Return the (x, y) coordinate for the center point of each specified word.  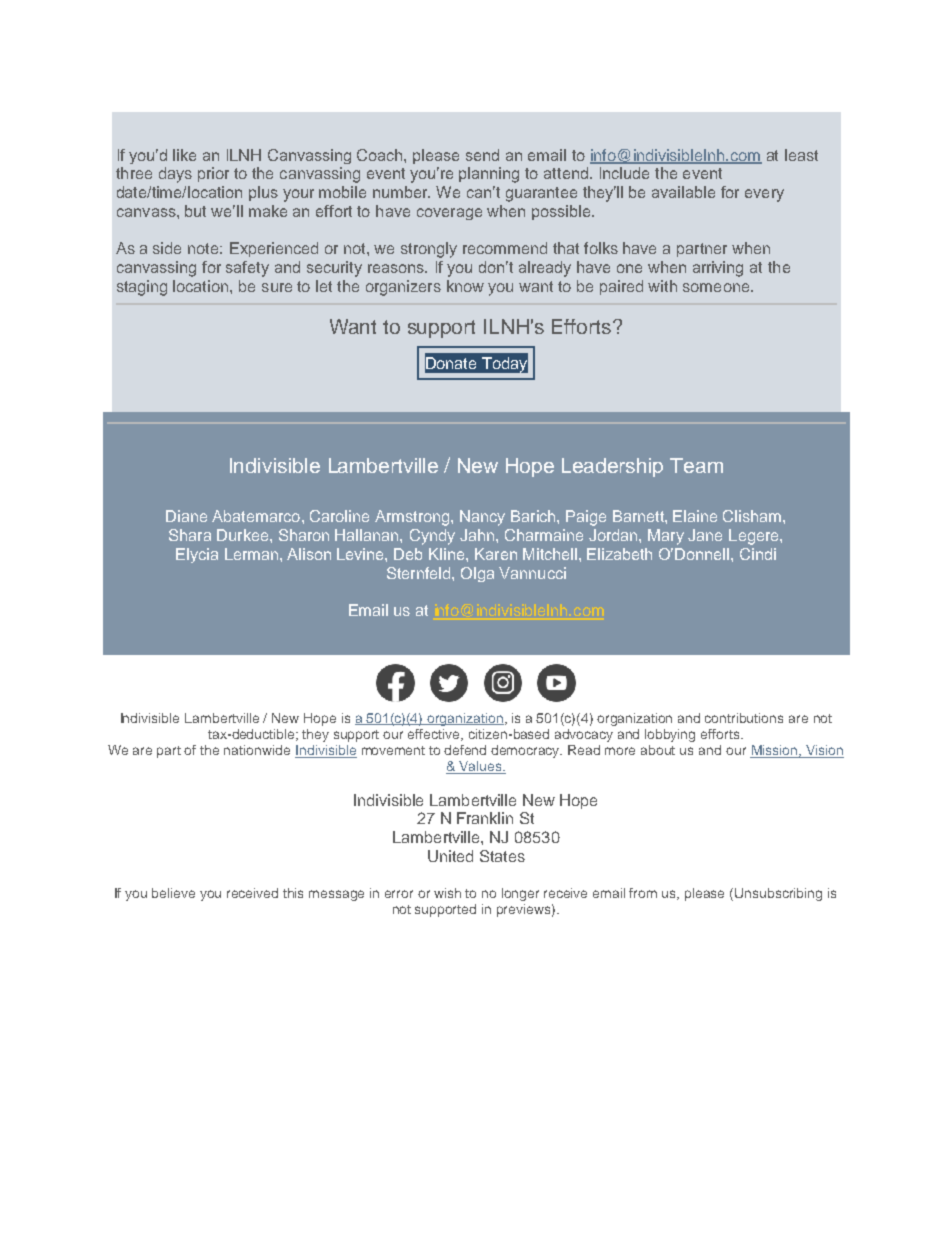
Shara (190, 535)
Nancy (482, 518)
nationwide (257, 750)
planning (489, 175)
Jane (705, 535)
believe (173, 893)
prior (213, 174)
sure (277, 287)
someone (717, 287)
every (764, 195)
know (465, 286)
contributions (744, 718)
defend (465, 750)
